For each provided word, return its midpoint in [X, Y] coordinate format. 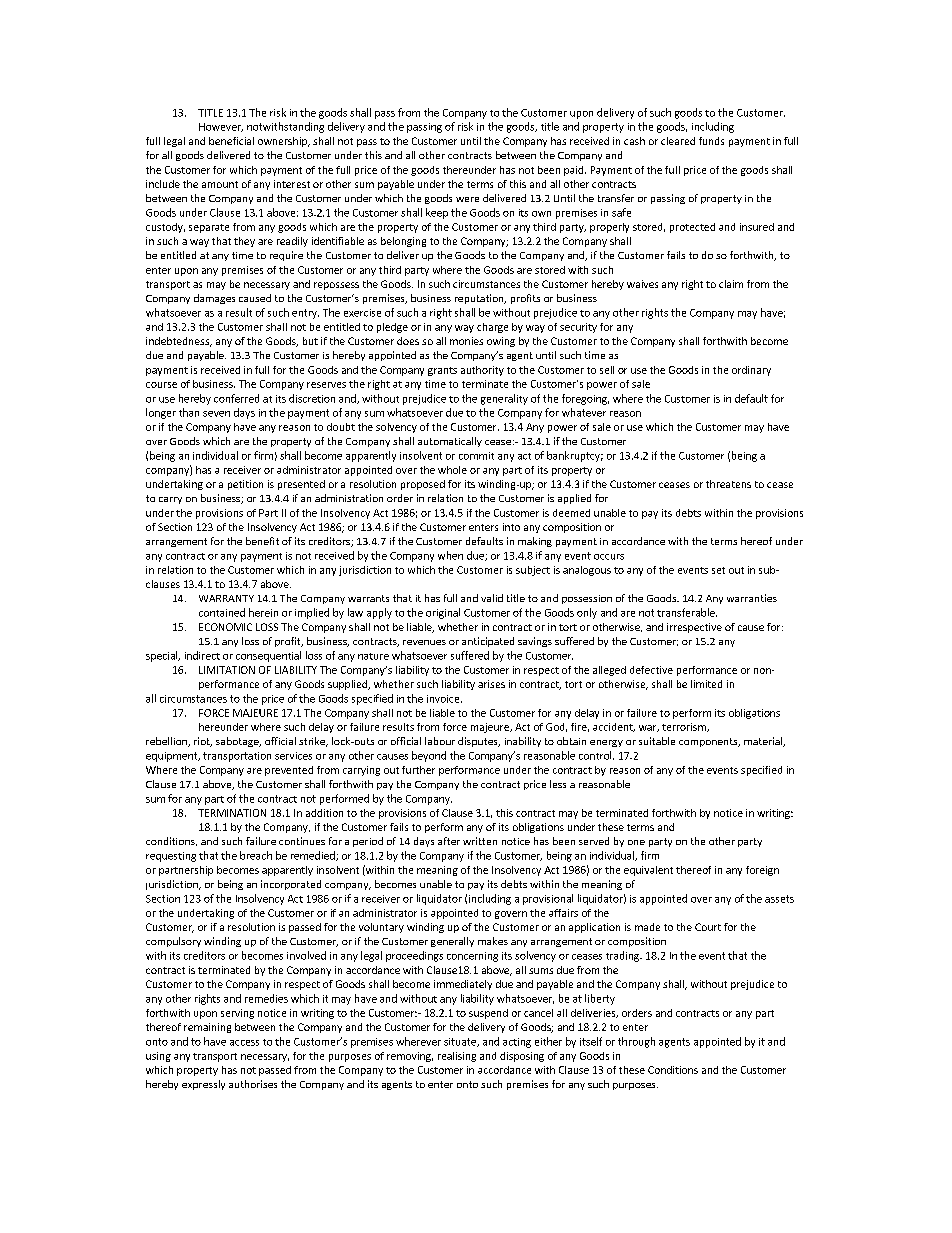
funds [711, 141]
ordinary [751, 371]
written [480, 841]
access [244, 1043]
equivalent [648, 871]
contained [222, 612]
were [467, 199]
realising [457, 1057]
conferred [236, 398]
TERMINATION [232, 813]
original [443, 613]
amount [220, 184]
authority [482, 371]
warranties [752, 598]
